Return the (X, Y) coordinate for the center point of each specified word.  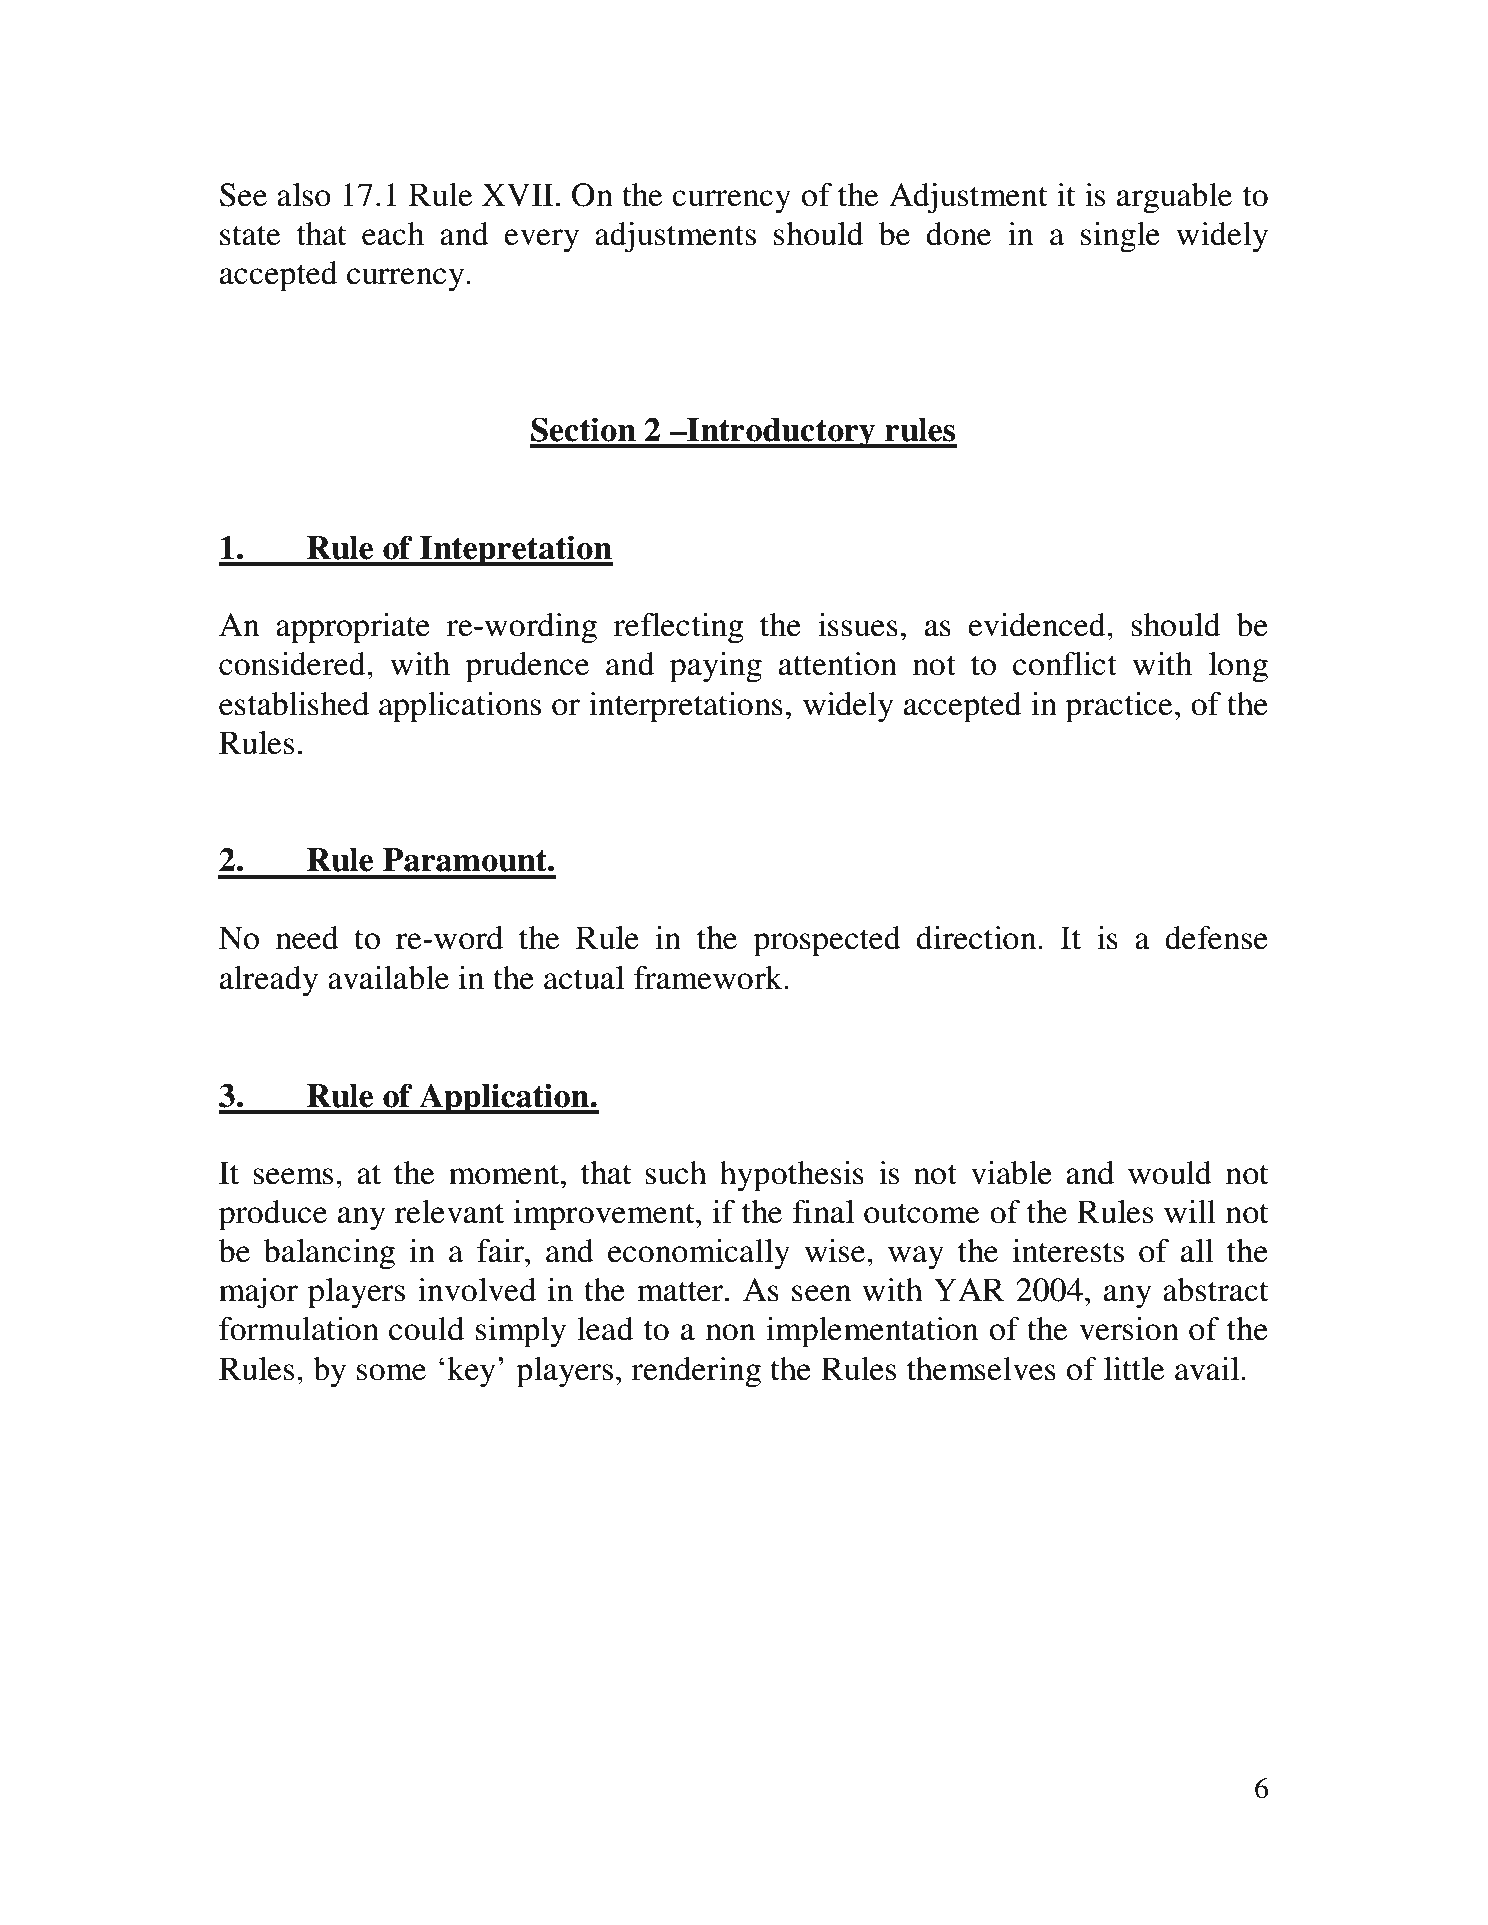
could (426, 1329)
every (541, 241)
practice (1118, 707)
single (1120, 237)
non (731, 1332)
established (294, 704)
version (1129, 1329)
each (393, 234)
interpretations (686, 707)
